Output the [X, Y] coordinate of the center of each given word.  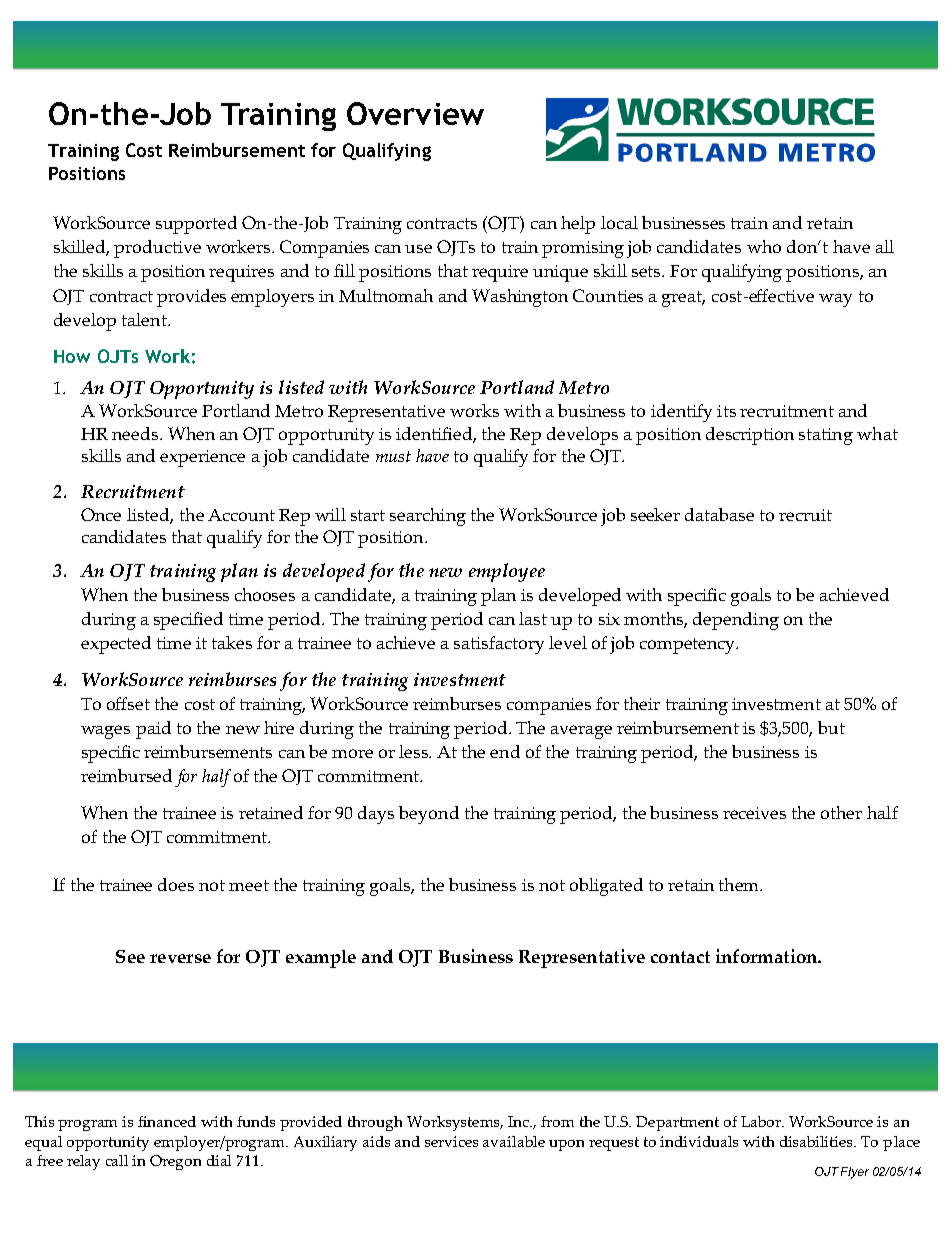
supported [196, 225]
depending [736, 621]
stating [826, 436]
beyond [429, 815]
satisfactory [499, 645]
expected [116, 645]
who [764, 246]
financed [167, 1121]
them [740, 884]
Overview [415, 113]
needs [136, 433]
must [393, 456]
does [176, 884]
